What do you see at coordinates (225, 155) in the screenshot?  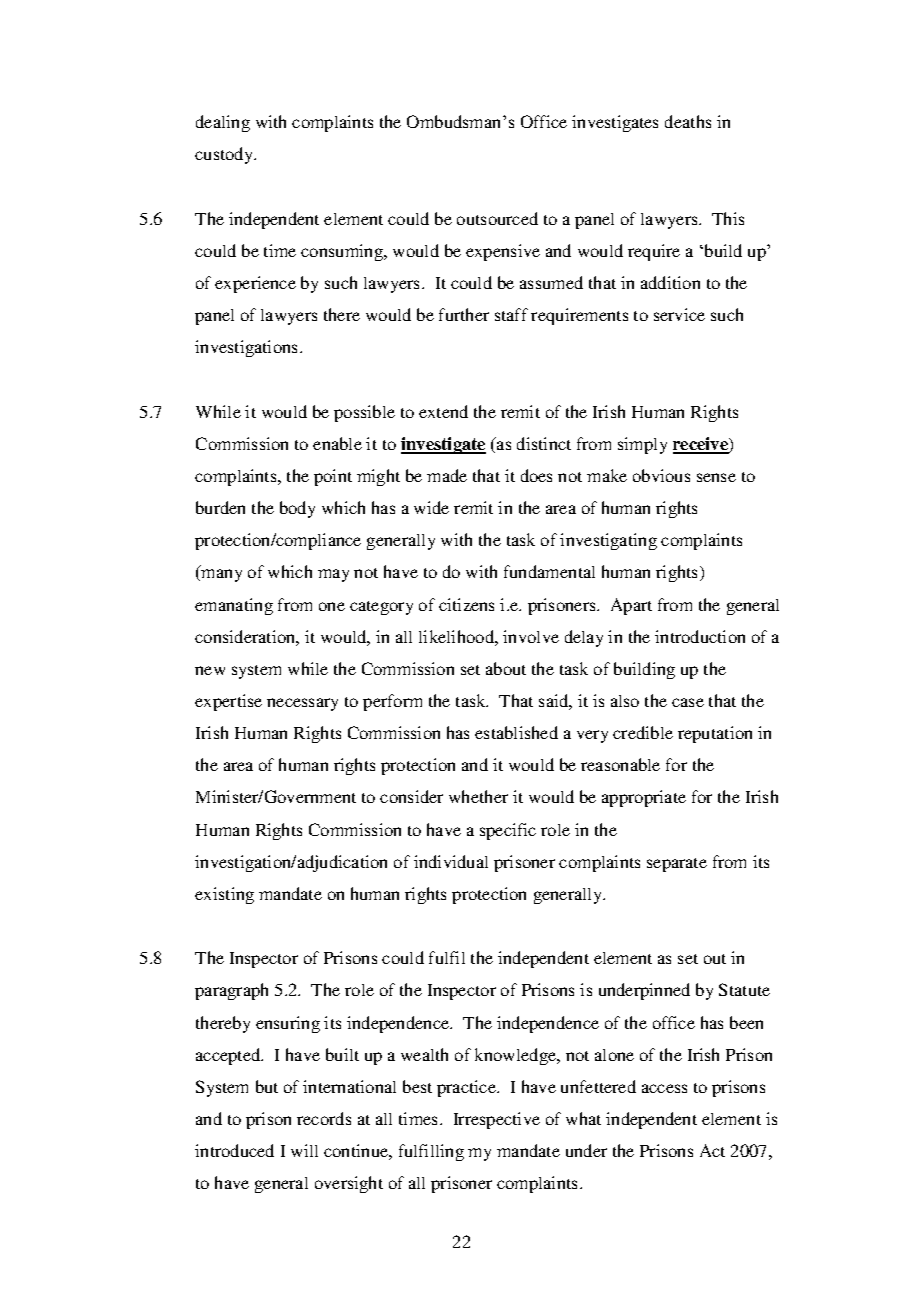 I see `custody` at bounding box center [225, 155].
